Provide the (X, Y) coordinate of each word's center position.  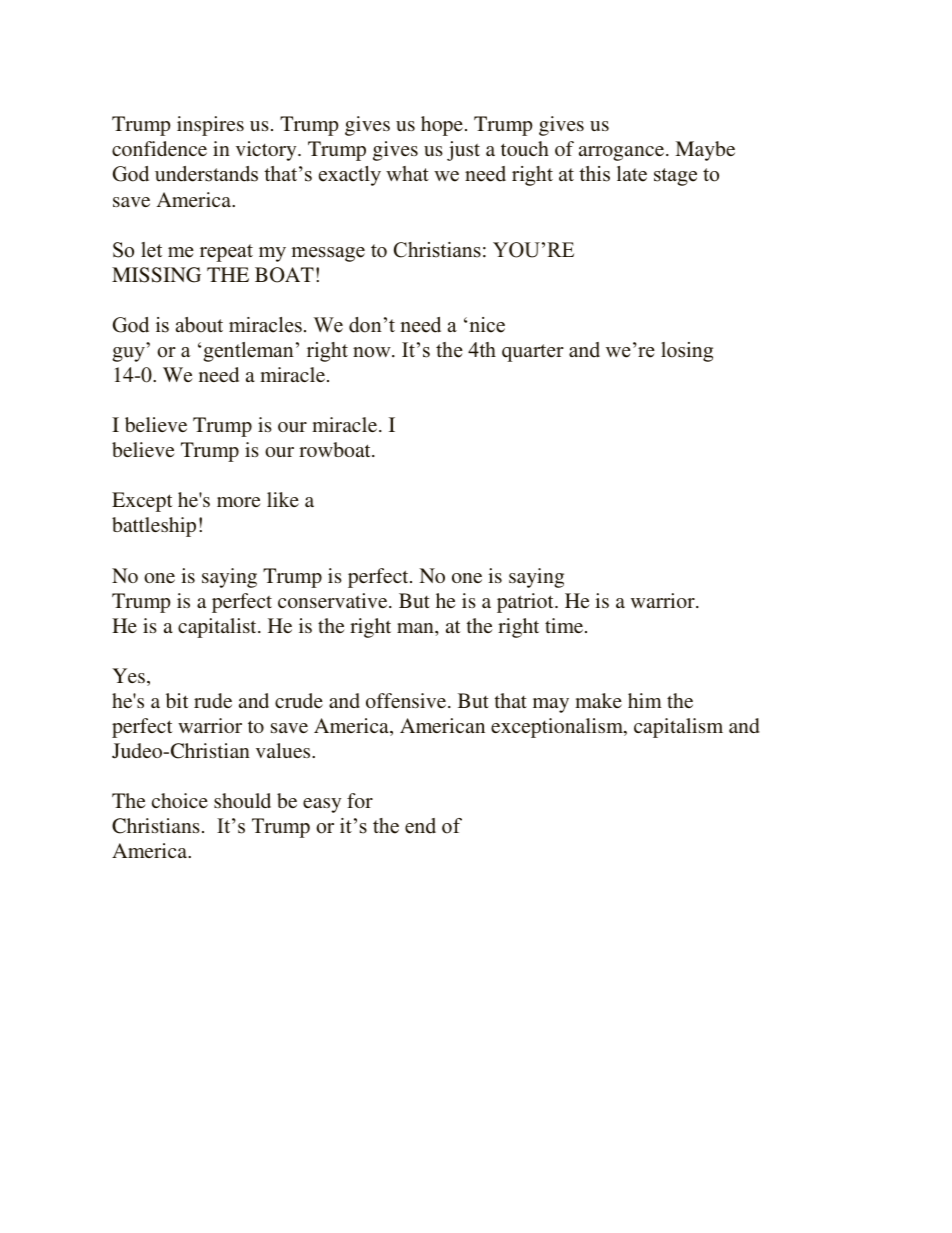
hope (442, 126)
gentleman (248, 352)
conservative (334, 600)
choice (180, 800)
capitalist (218, 628)
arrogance (623, 153)
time (564, 625)
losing (687, 352)
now (373, 352)
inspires (210, 126)
